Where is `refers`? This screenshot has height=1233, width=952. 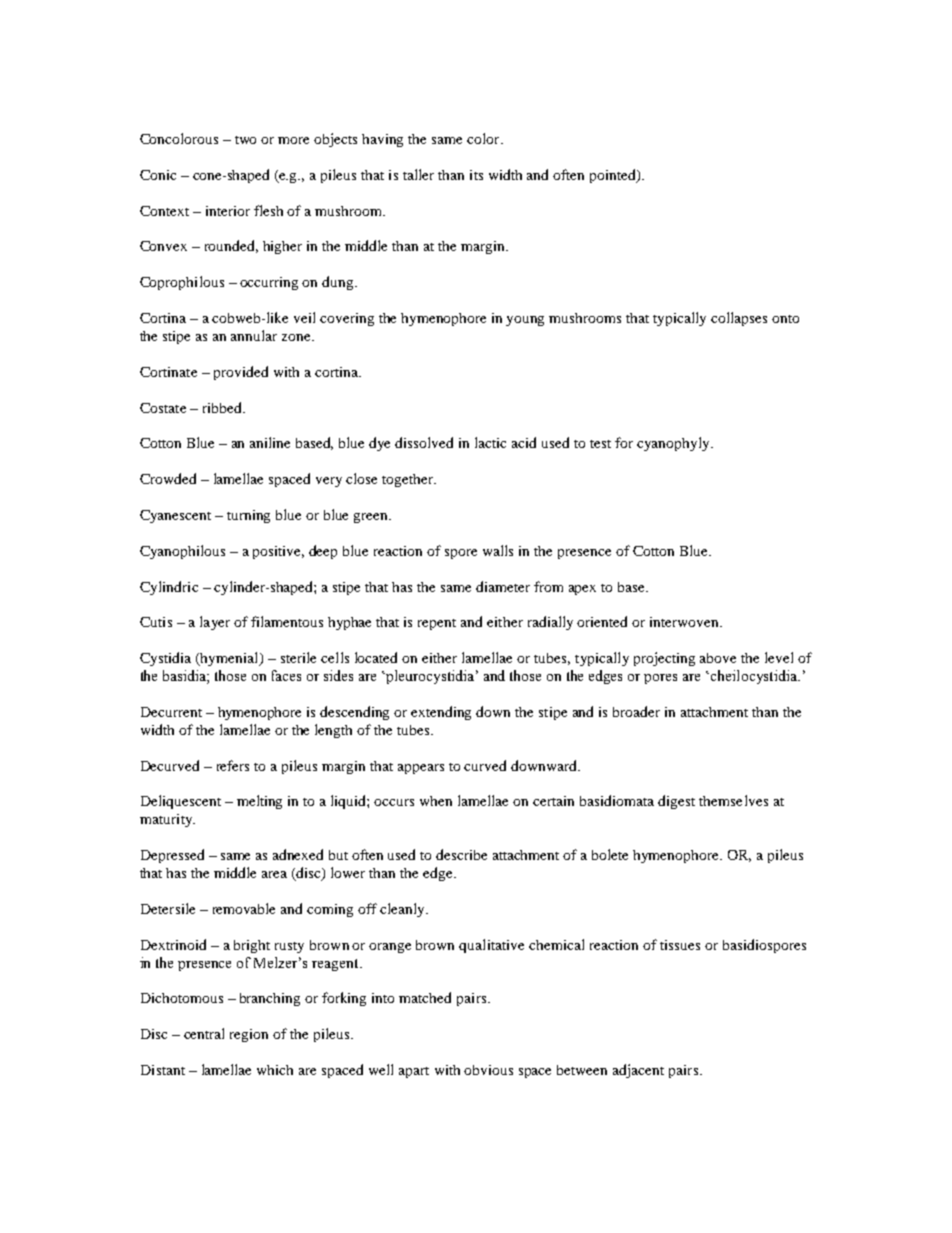 refers is located at coordinates (233, 765).
